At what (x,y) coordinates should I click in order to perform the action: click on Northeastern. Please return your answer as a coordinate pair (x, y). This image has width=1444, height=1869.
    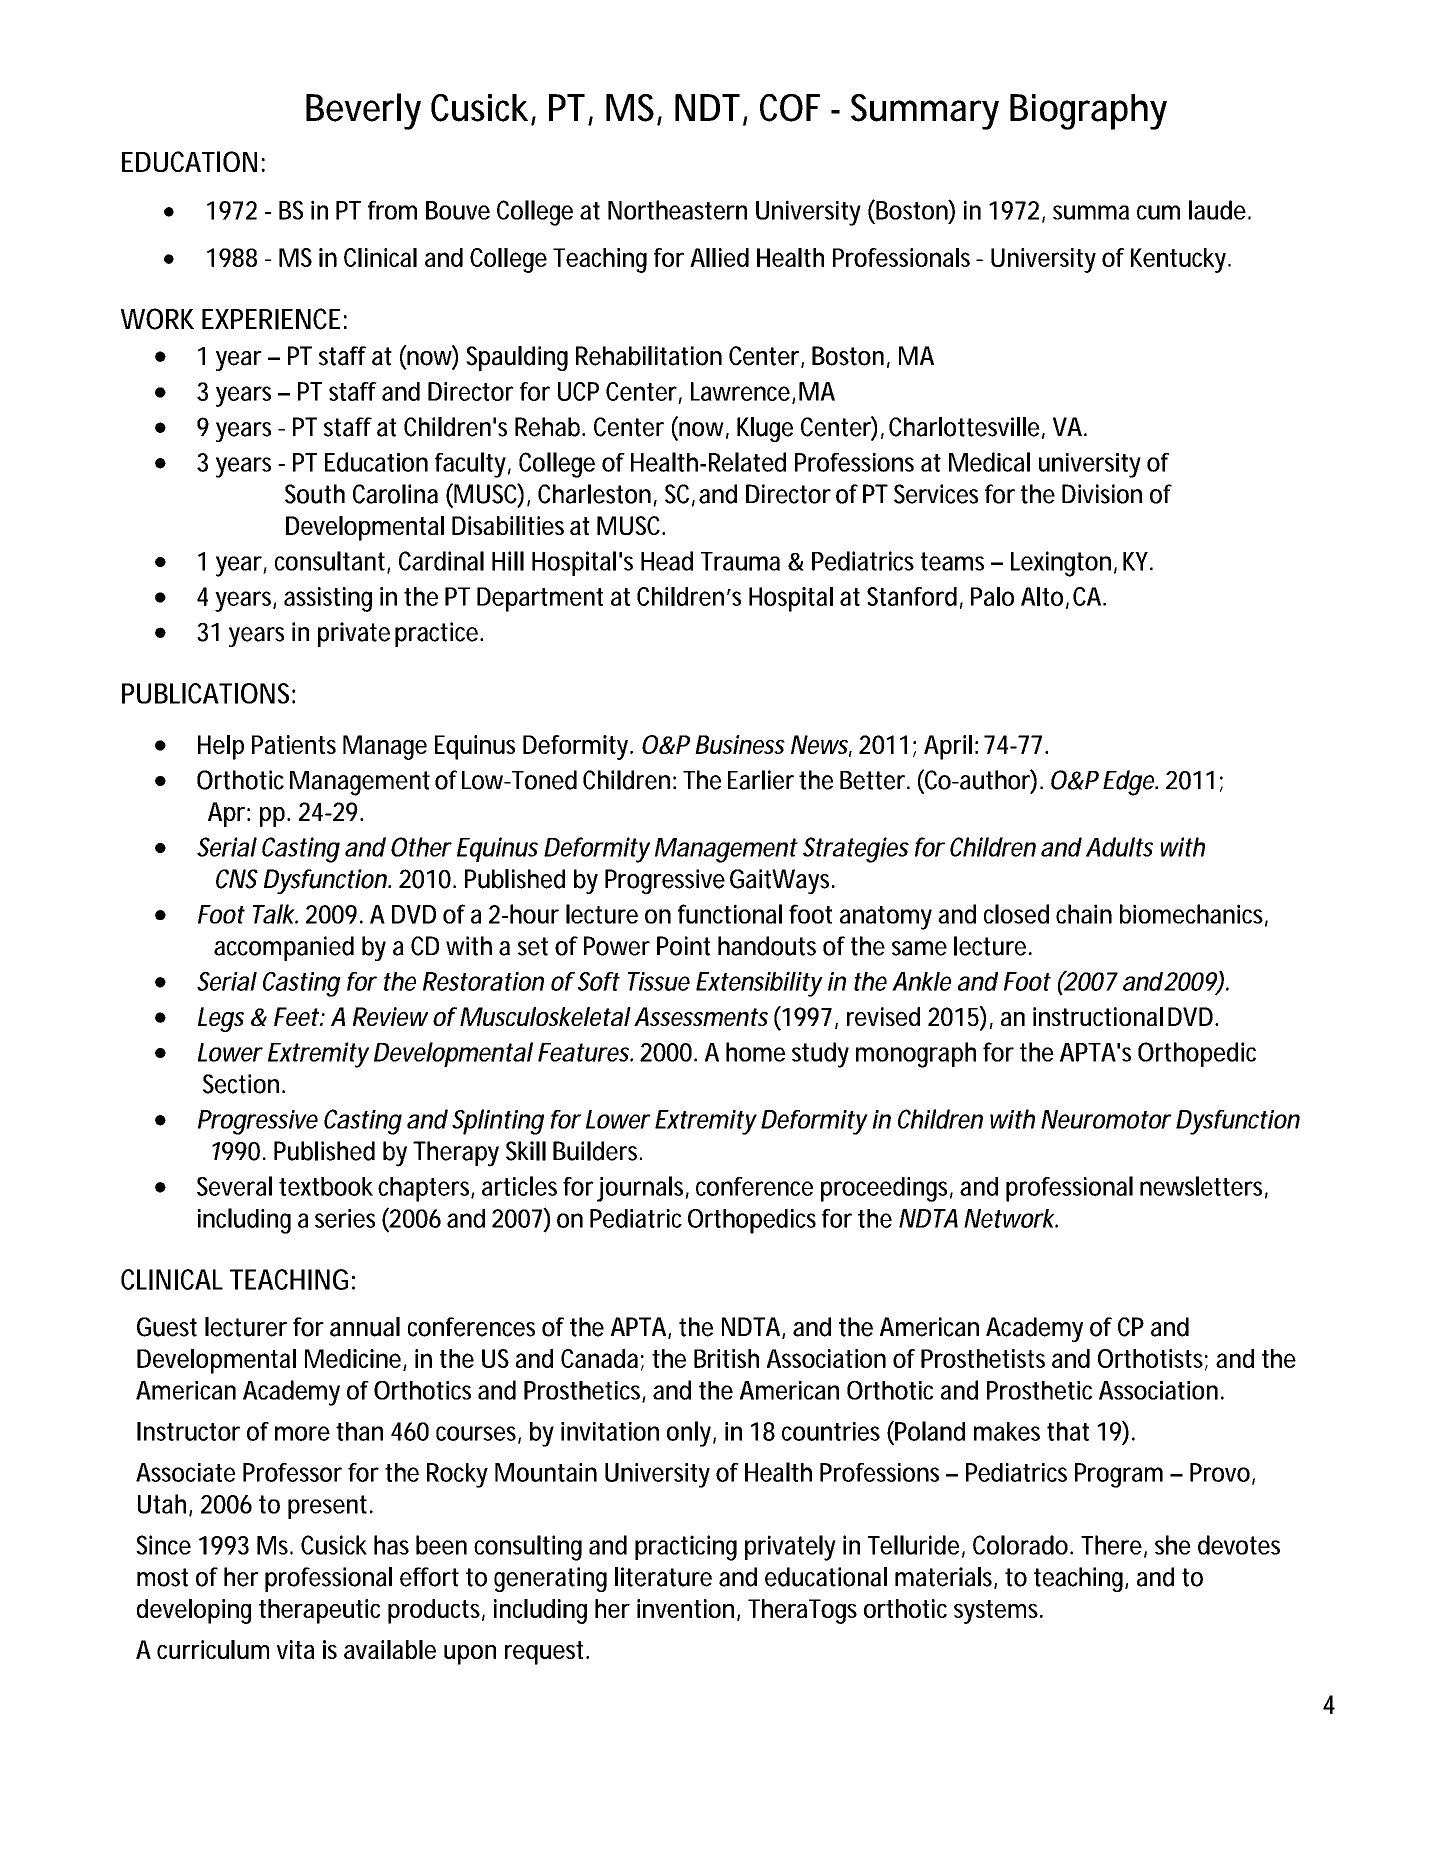
    Looking at the image, I should click on (677, 210).
